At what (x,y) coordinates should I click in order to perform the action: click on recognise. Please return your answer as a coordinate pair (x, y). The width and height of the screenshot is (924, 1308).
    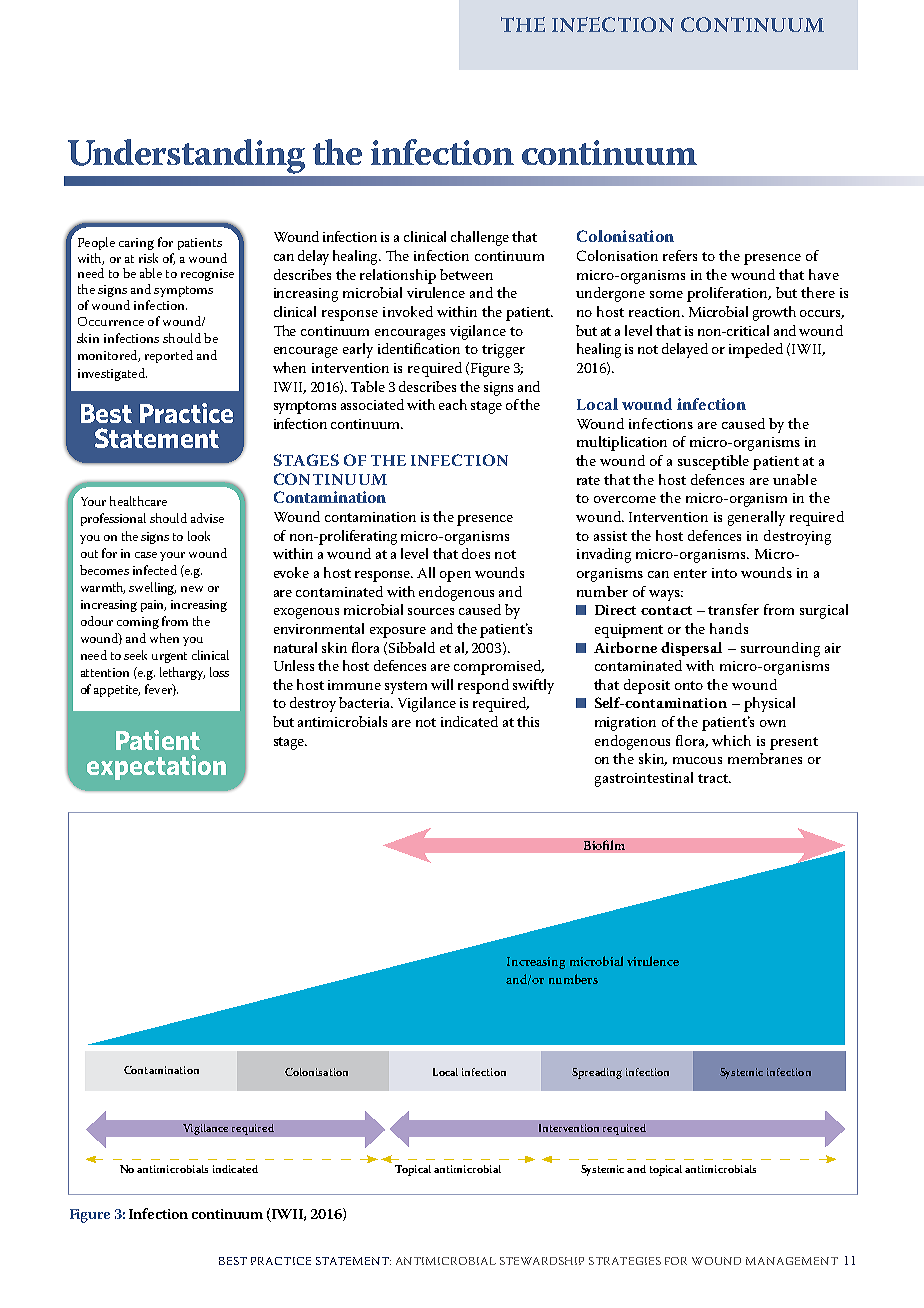
    Looking at the image, I should click on (207, 275).
